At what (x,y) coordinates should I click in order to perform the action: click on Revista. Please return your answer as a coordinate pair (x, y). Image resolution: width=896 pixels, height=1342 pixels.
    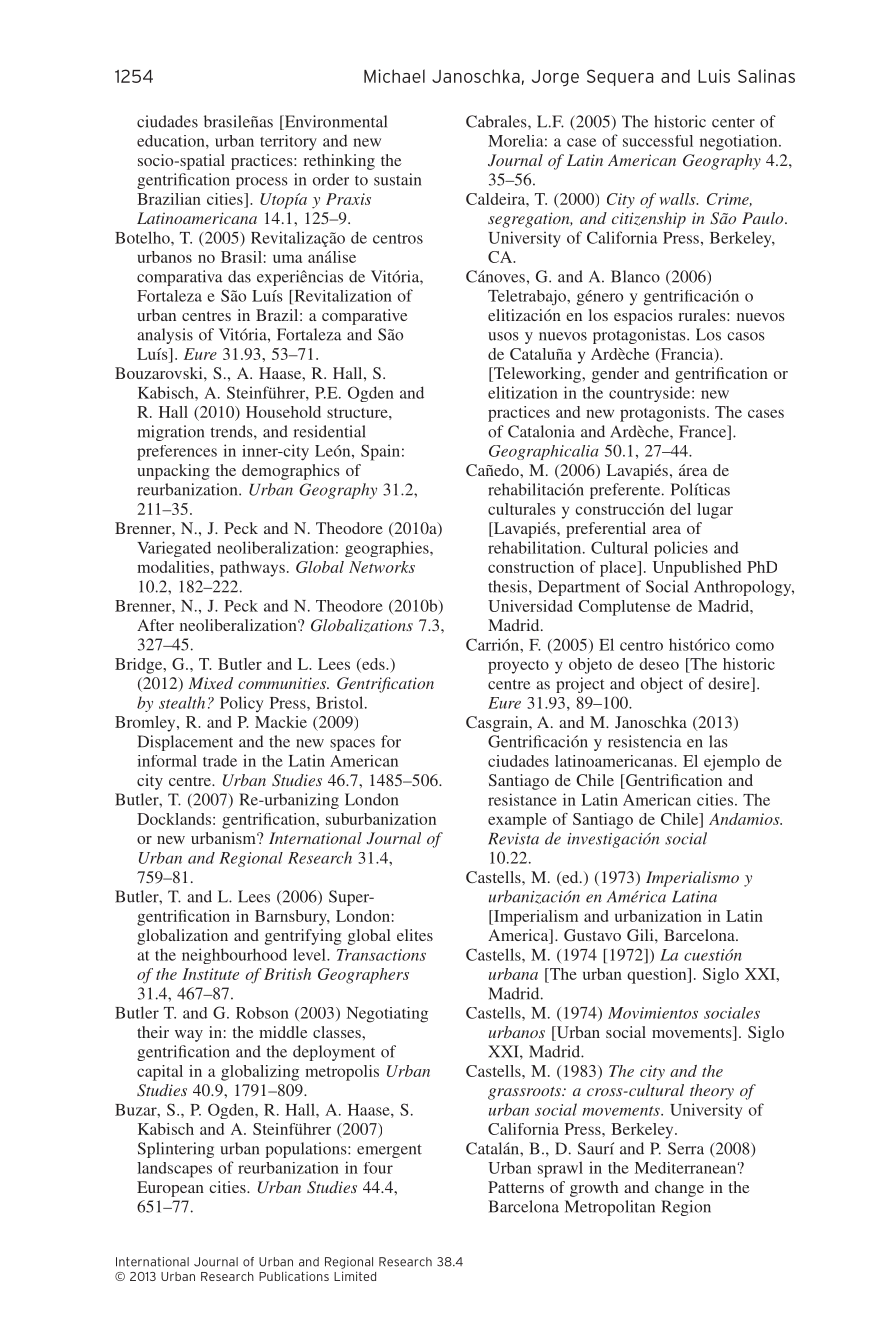
    Looking at the image, I should click on (513, 839).
